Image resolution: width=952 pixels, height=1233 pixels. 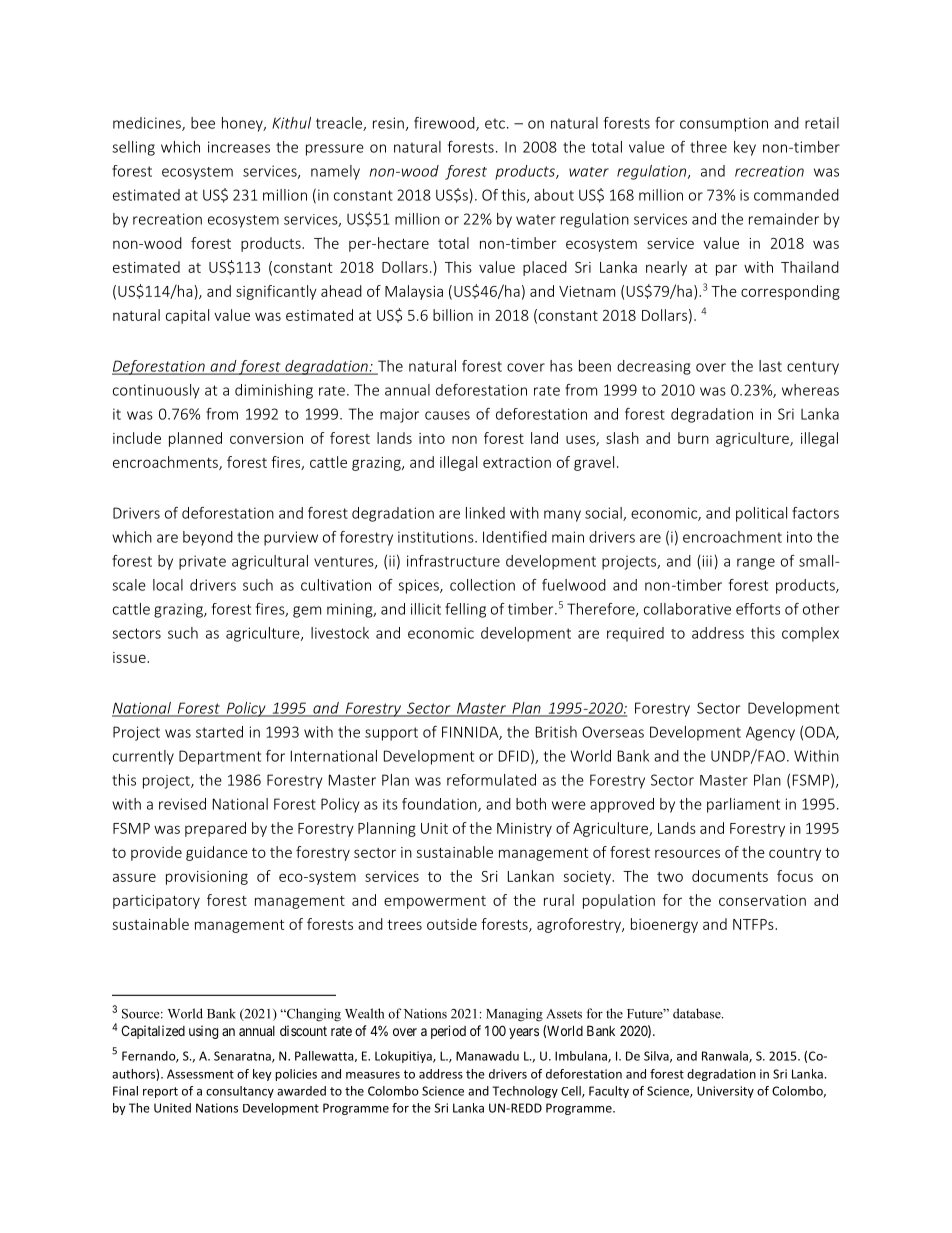 I want to click on using, so click(x=203, y=1032).
